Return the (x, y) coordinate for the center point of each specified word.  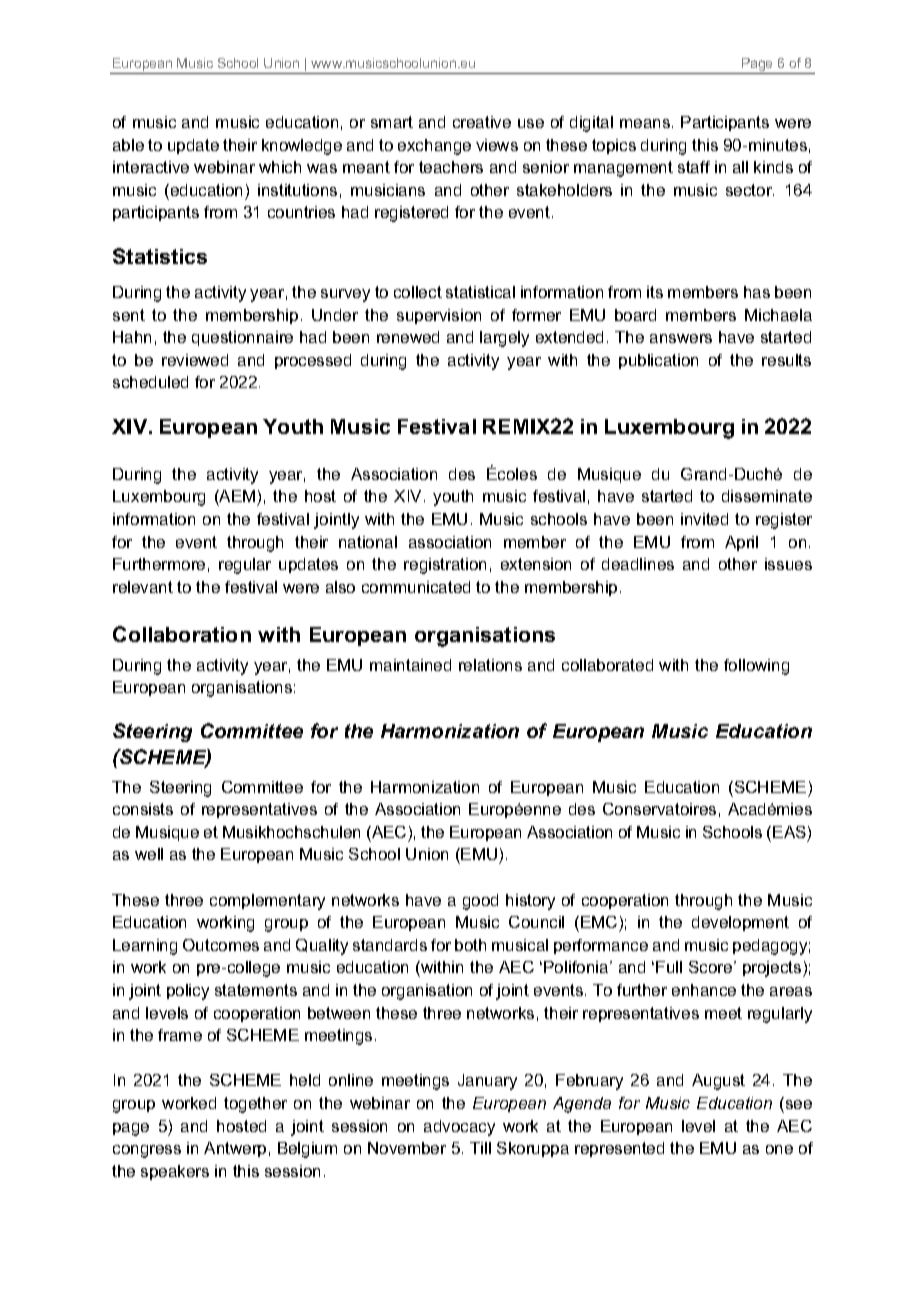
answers (681, 338)
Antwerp (235, 1149)
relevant (143, 587)
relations (490, 665)
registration (445, 566)
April (741, 543)
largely (504, 339)
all (740, 167)
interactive (151, 167)
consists (143, 809)
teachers (451, 167)
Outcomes (221, 945)
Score (712, 967)
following (756, 667)
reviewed (195, 360)
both (470, 945)
